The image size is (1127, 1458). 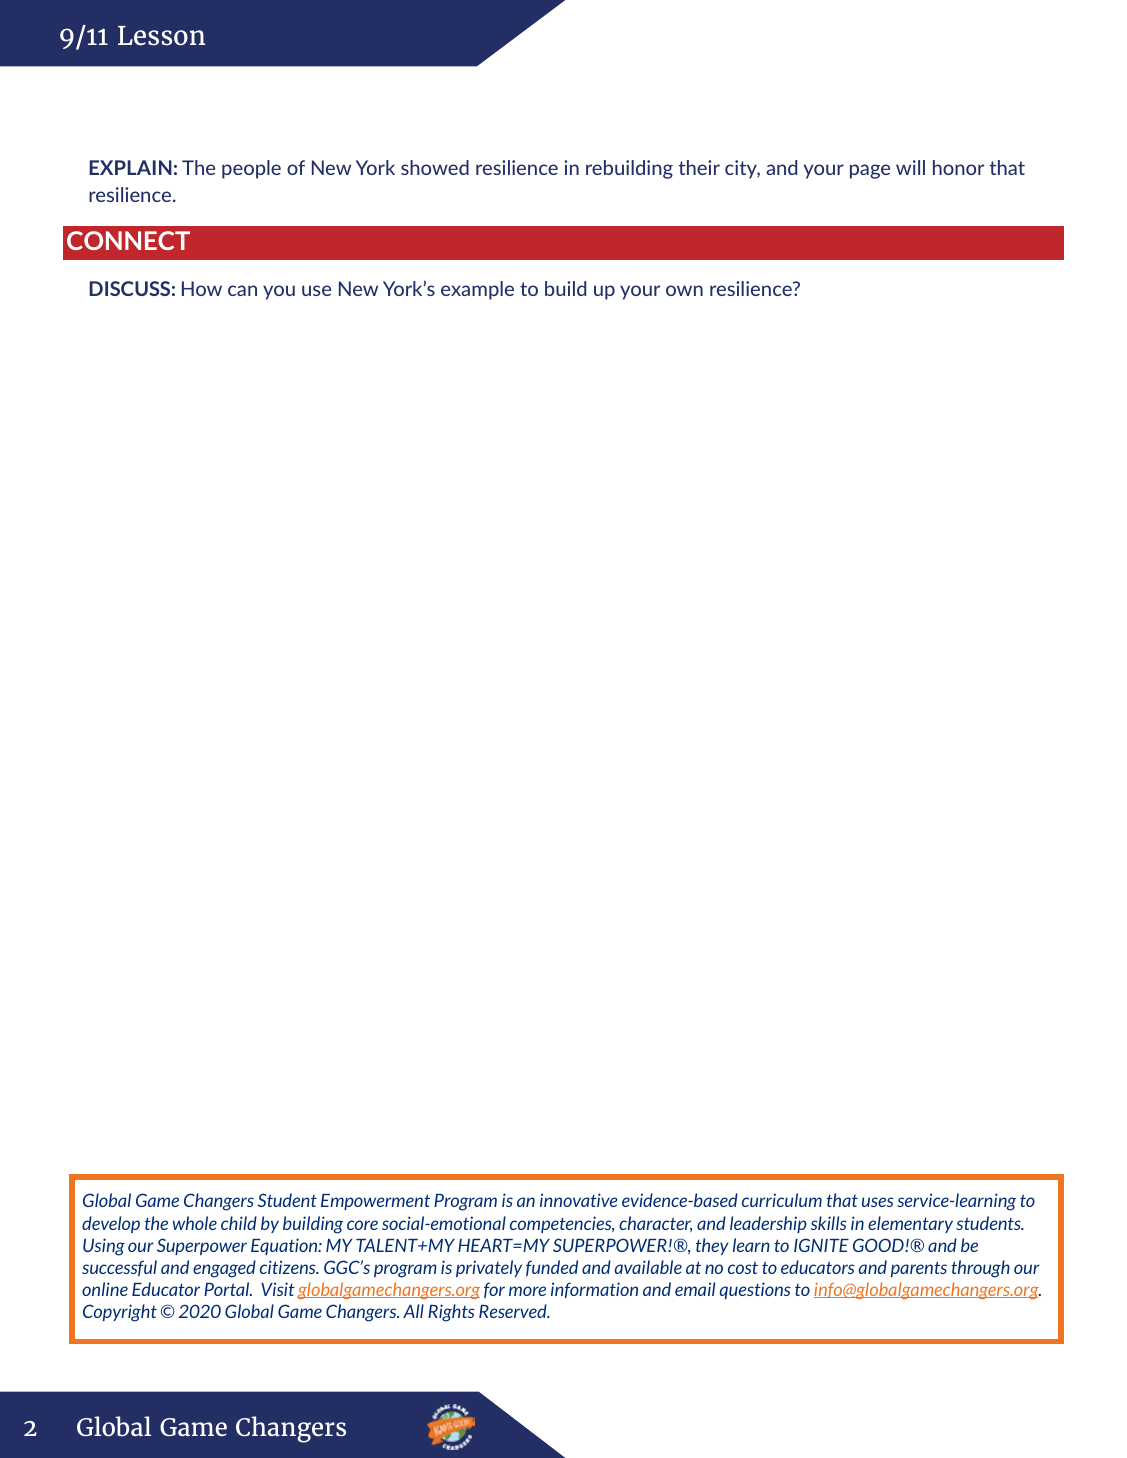 What do you see at coordinates (910, 167) in the image?
I see `will` at bounding box center [910, 167].
